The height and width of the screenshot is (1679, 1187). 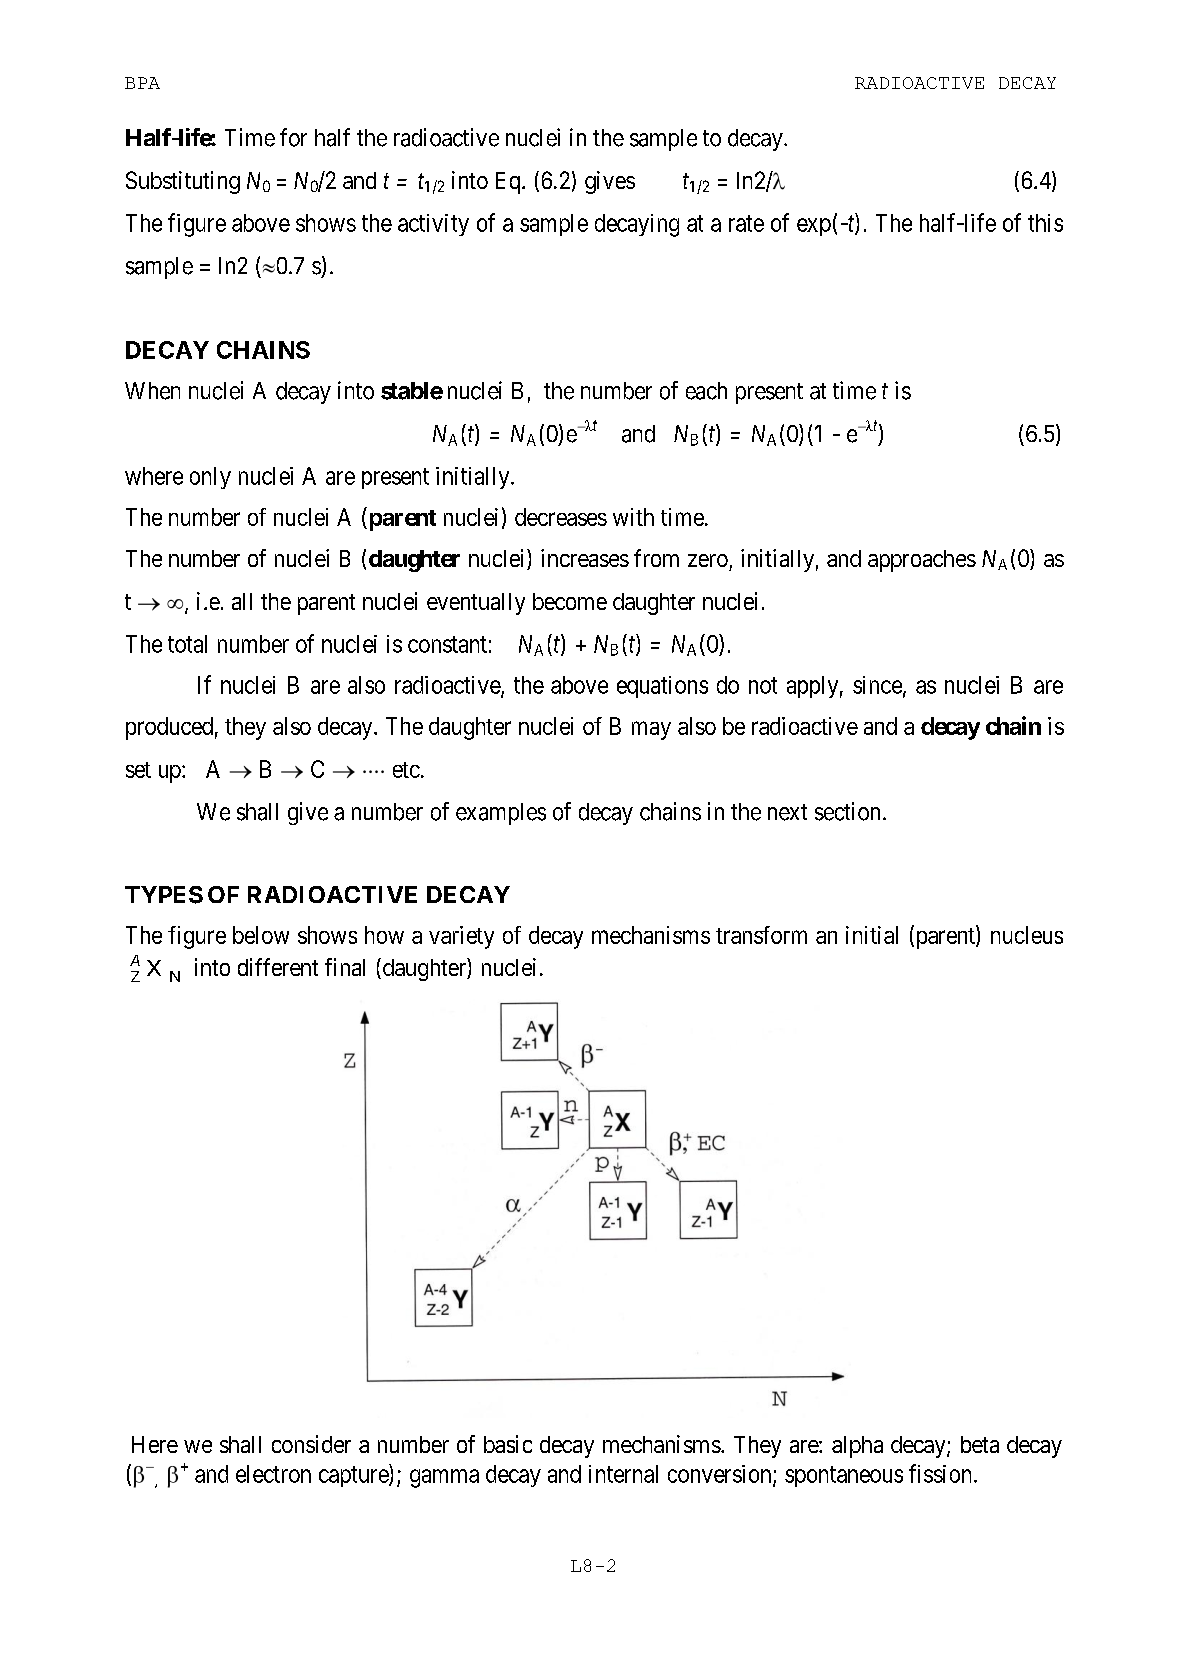 I want to click on increases, so click(x=585, y=558).
